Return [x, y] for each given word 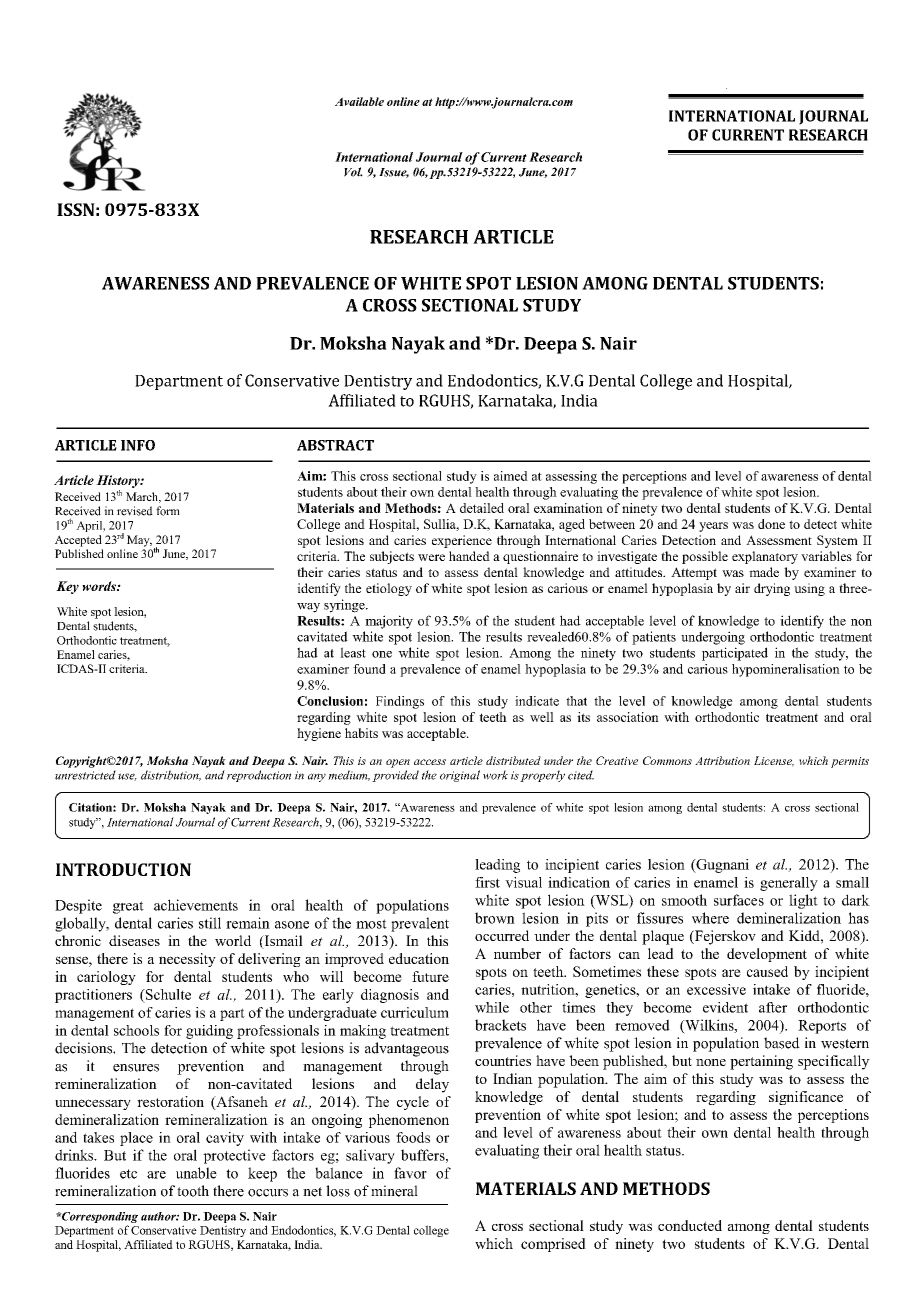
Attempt [694, 573]
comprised [553, 1245]
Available [359, 101]
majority [389, 622]
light [803, 901]
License [774, 761]
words [100, 586]
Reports [822, 1027]
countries [503, 1060]
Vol [353, 172]
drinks [75, 1155]
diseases [134, 940]
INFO [138, 445]
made [764, 572]
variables [826, 556]
